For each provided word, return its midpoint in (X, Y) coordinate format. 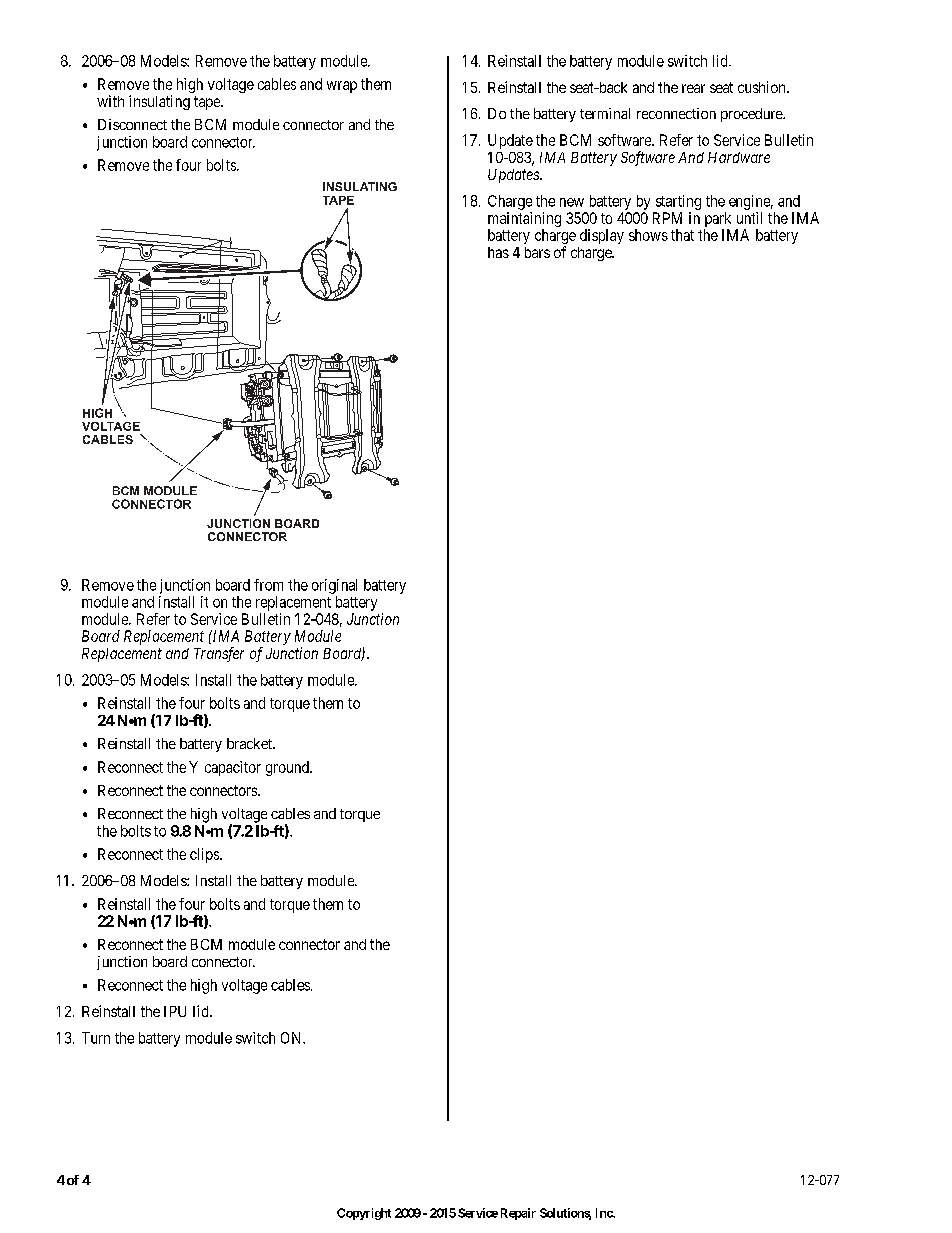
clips (205, 855)
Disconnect (132, 124)
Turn (96, 1038)
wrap (342, 87)
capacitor (233, 768)
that (682, 235)
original (334, 586)
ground (288, 768)
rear (693, 88)
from (268, 585)
